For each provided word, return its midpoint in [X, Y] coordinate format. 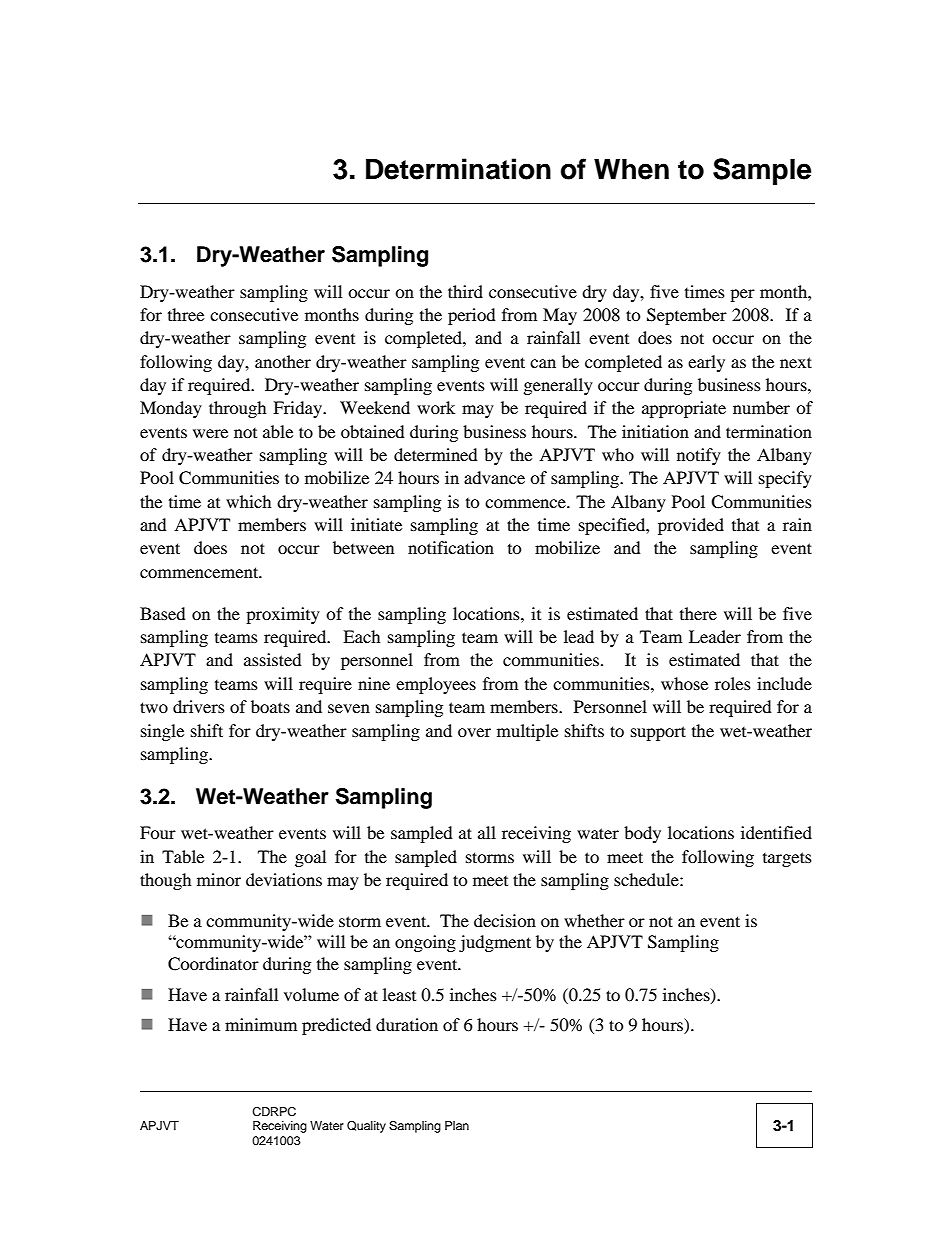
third [465, 291]
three [186, 314]
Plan [457, 1125]
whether [594, 920]
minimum [261, 1024]
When [631, 169]
